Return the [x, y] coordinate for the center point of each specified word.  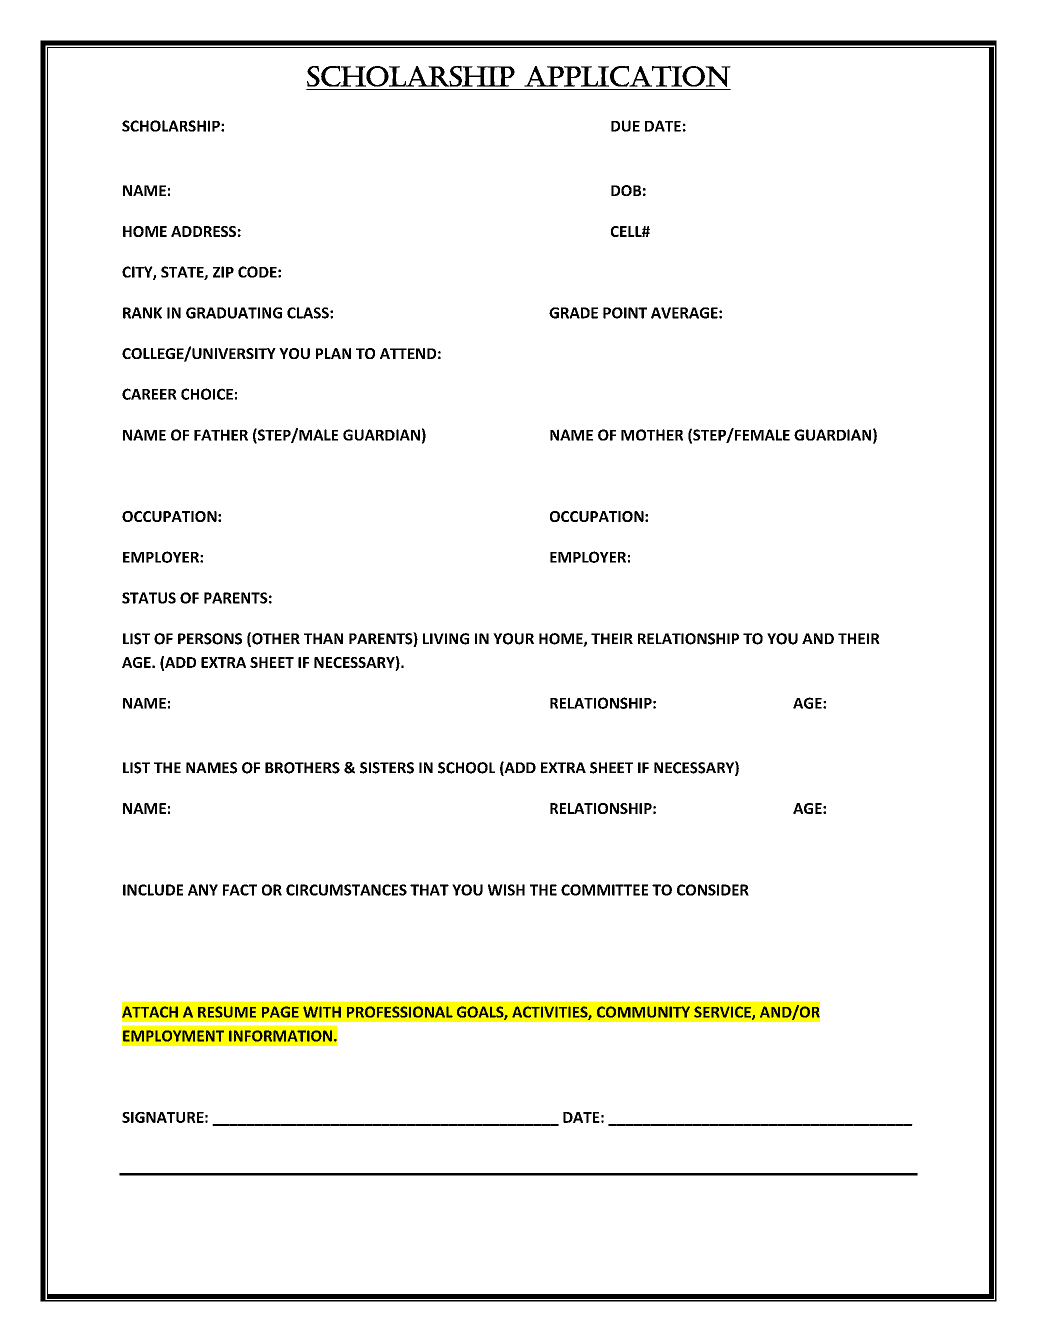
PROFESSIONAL [400, 1012]
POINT [625, 313]
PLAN [333, 353]
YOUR [513, 639]
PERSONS [210, 639]
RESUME [227, 1012]
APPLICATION [627, 76]
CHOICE [207, 394]
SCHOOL [466, 768]
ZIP [223, 272]
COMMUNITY [643, 1012]
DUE [625, 126]
